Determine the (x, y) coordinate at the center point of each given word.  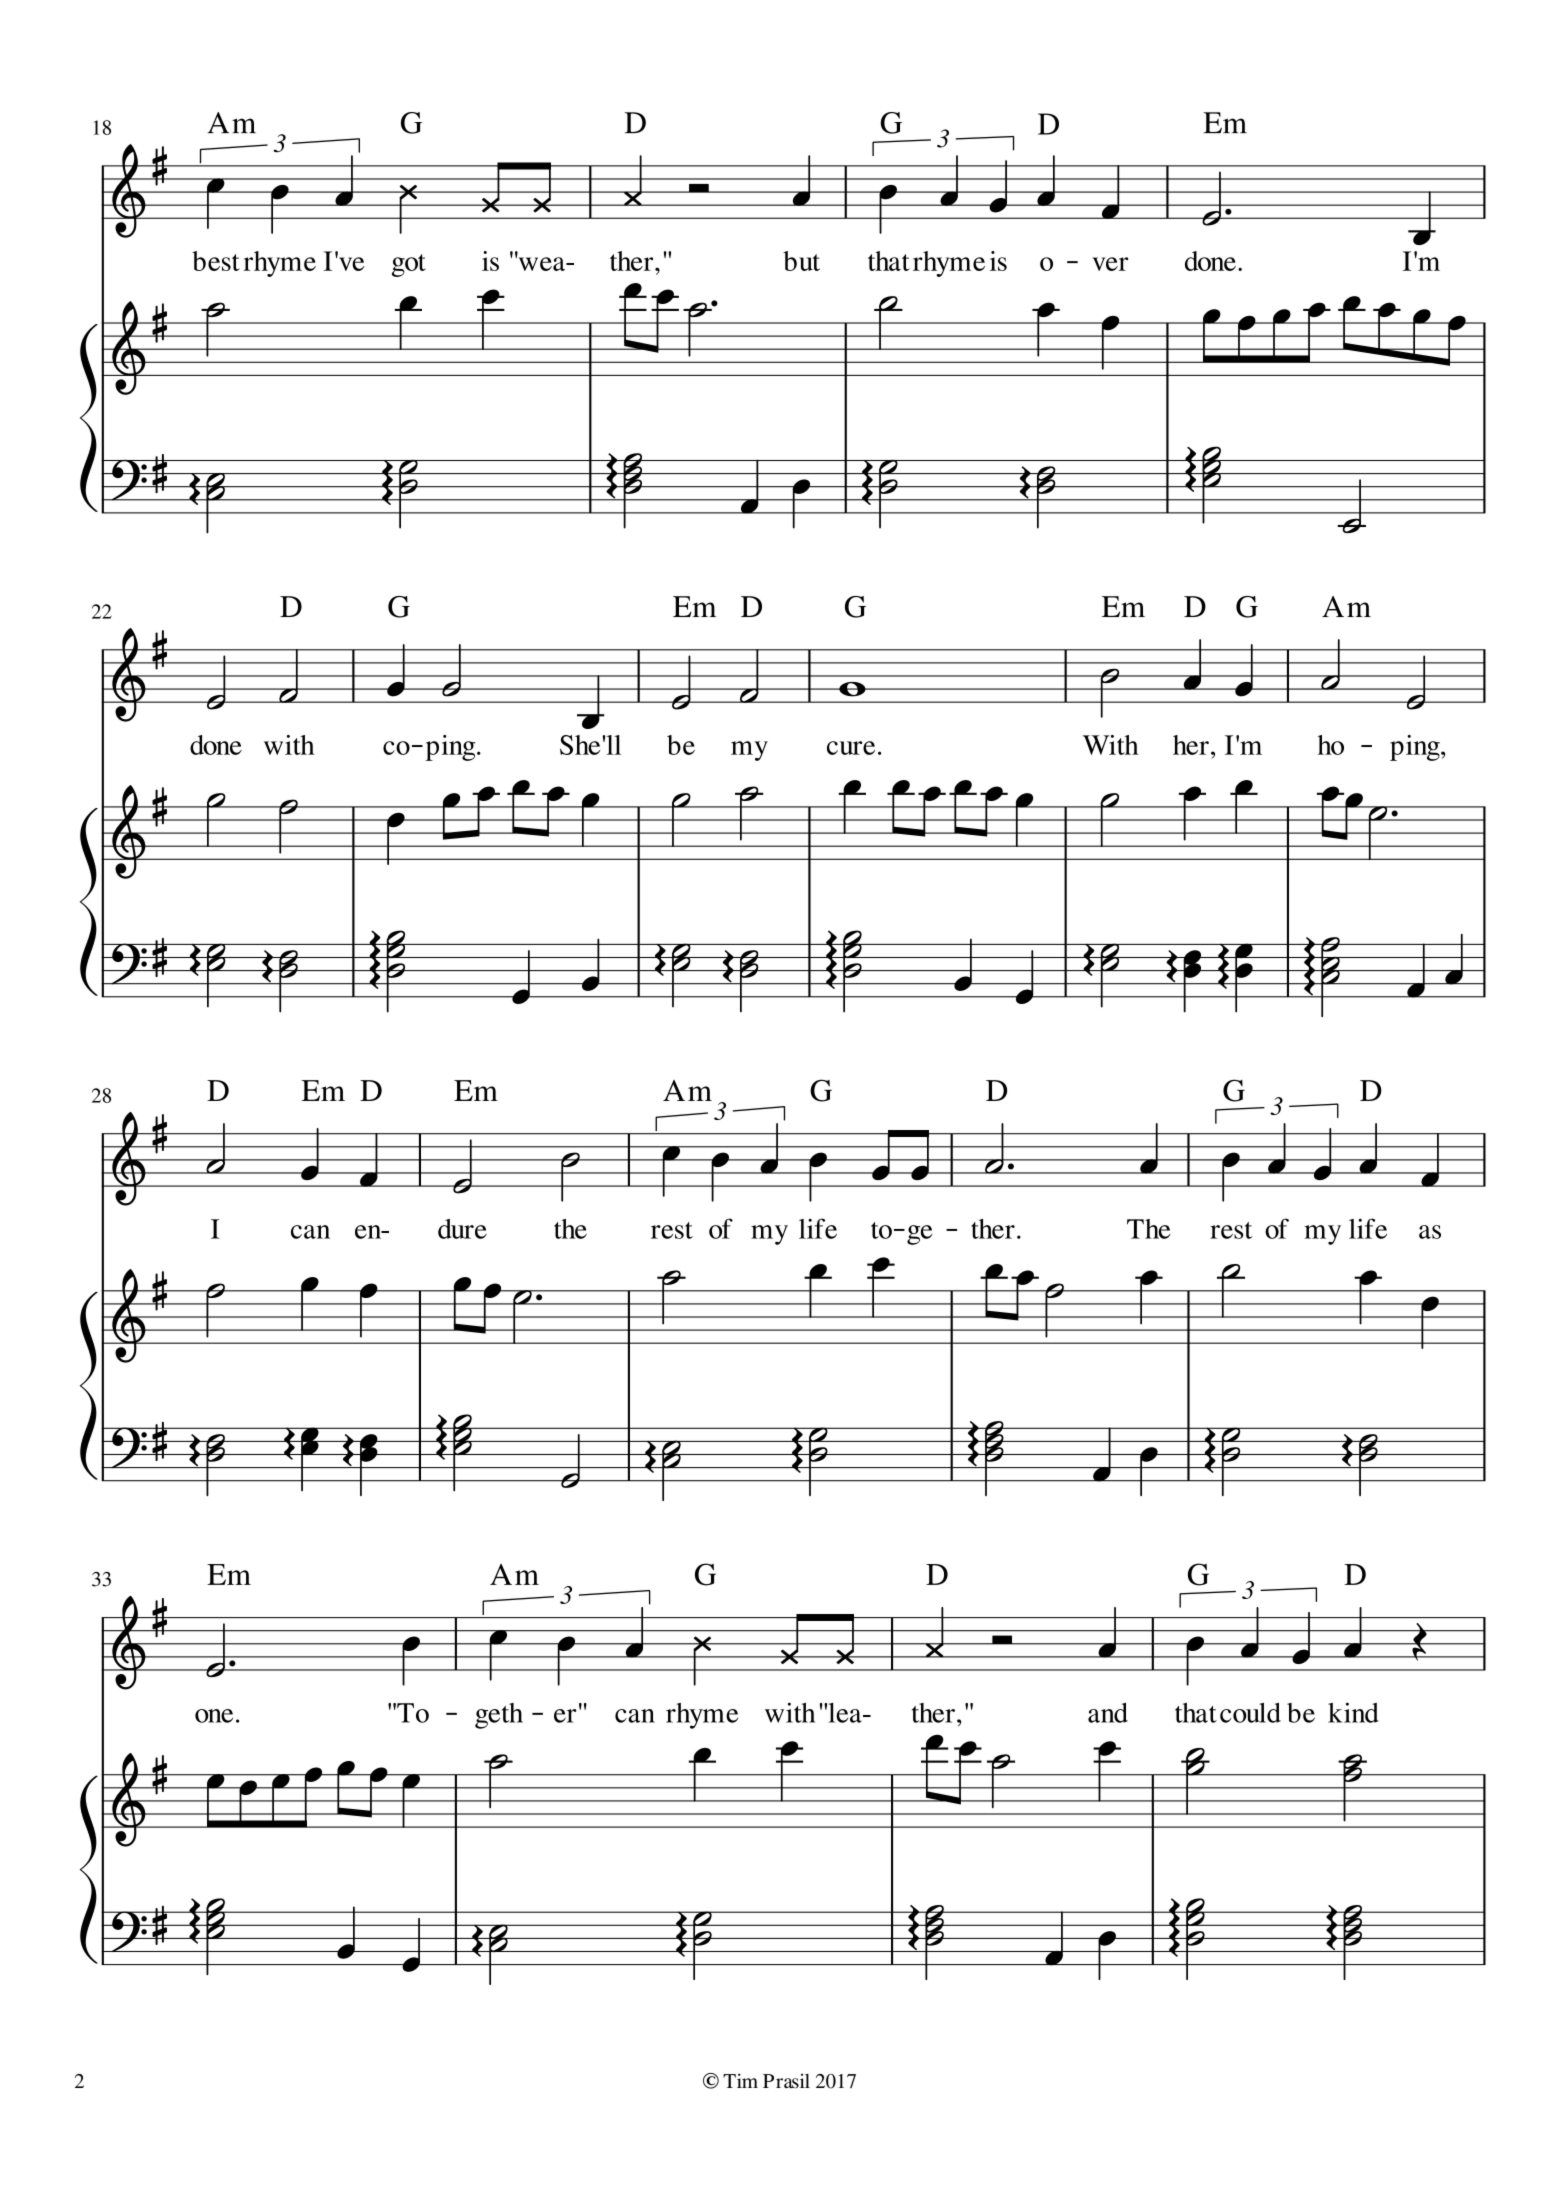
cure (851, 748)
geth (499, 1716)
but (801, 261)
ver (1110, 264)
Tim (740, 2080)
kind (1353, 1712)
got (409, 265)
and (1108, 1712)
